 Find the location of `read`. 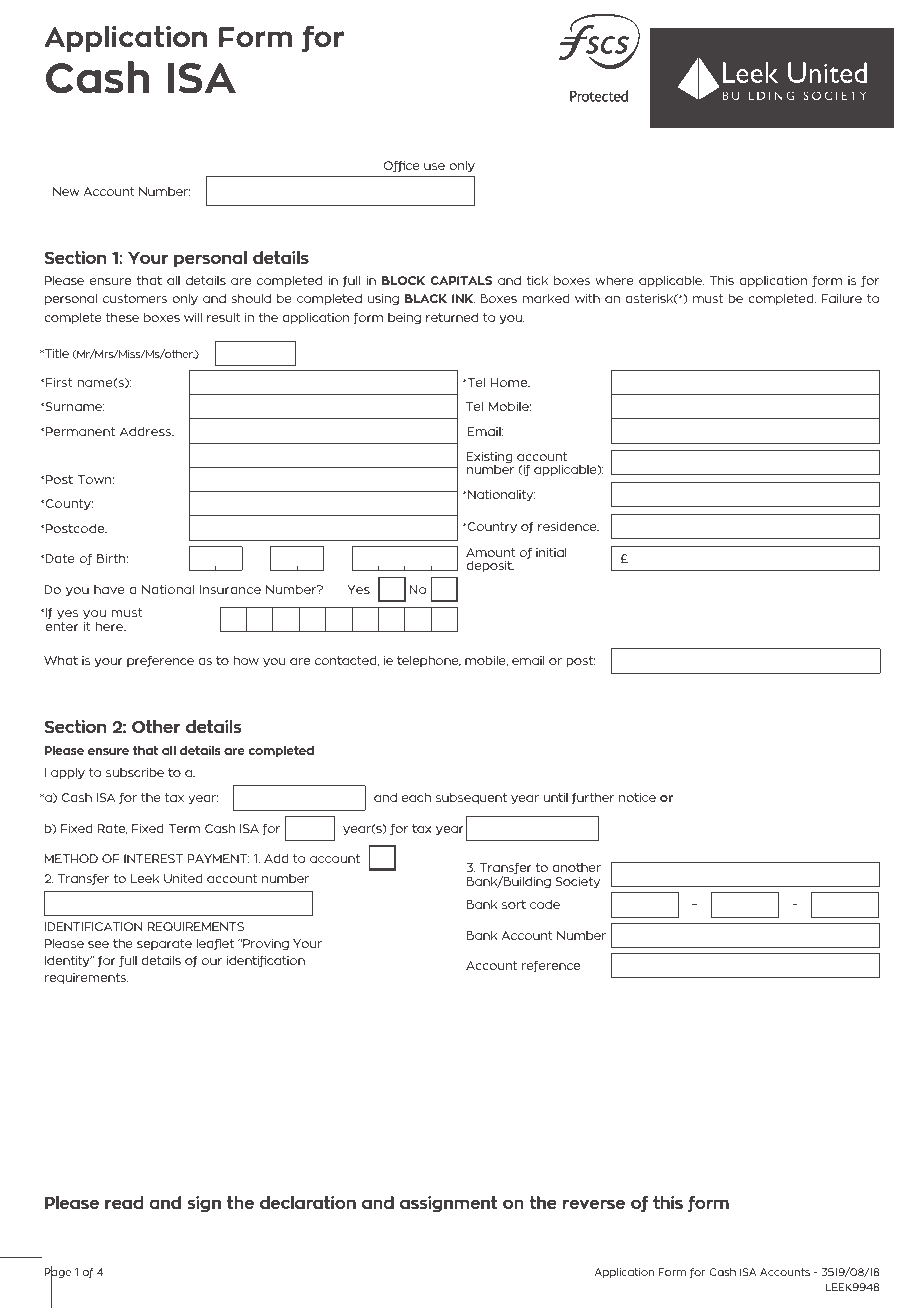

read is located at coordinates (124, 1202).
